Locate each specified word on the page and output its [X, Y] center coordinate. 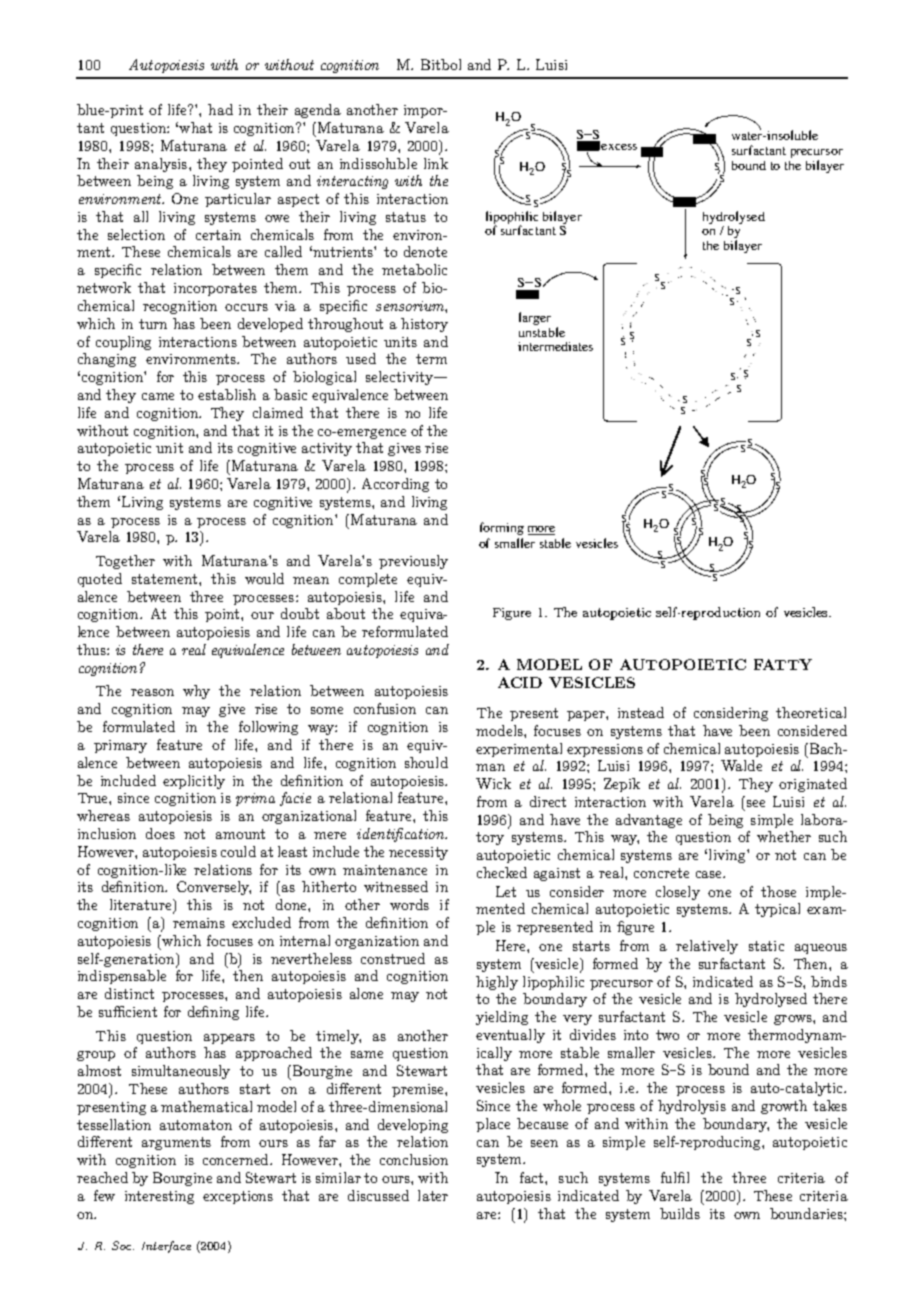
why [196, 692]
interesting [159, 1197]
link [436, 163]
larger [535, 318]
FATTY [783, 664]
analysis [161, 165]
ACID [520, 682]
